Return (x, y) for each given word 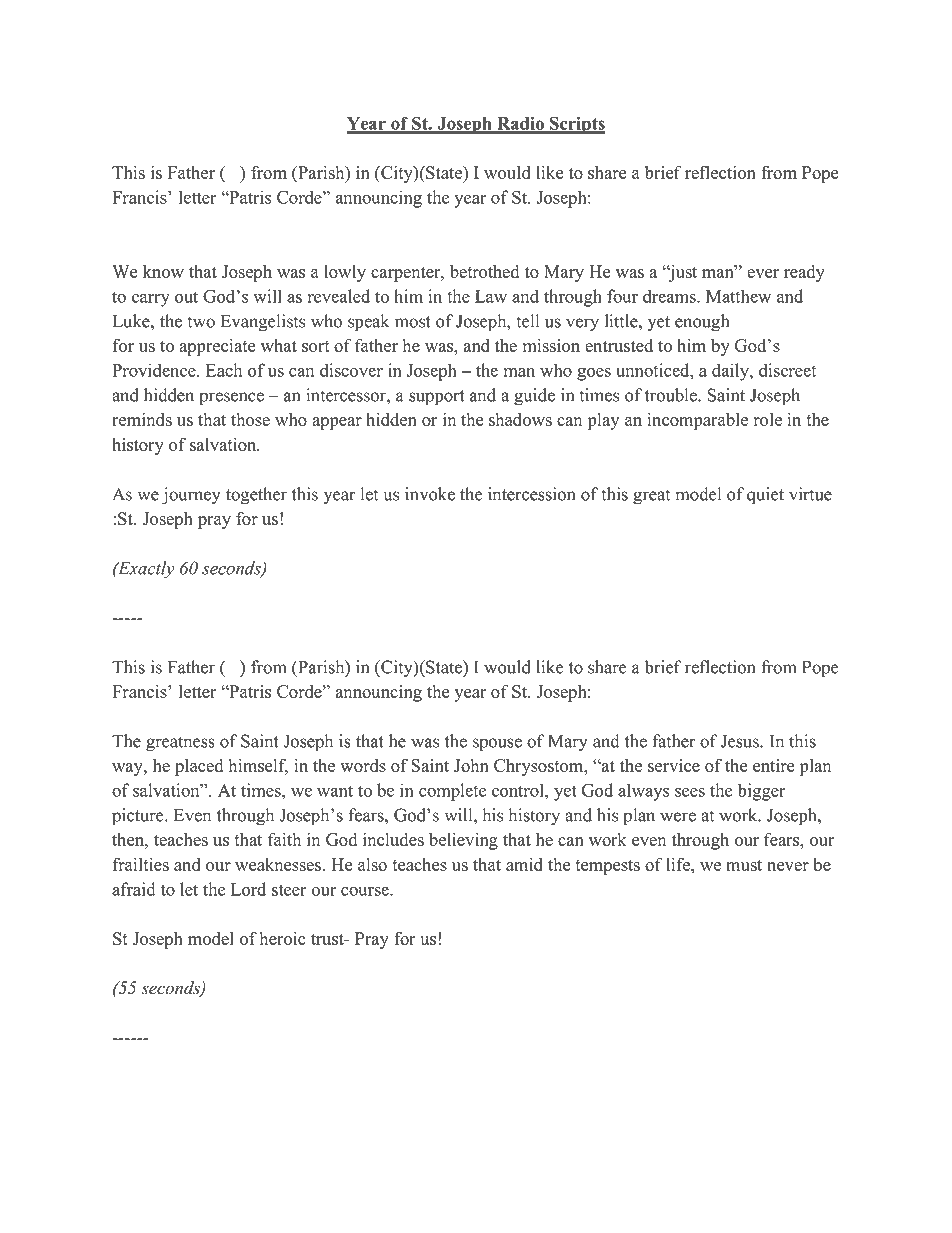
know (163, 271)
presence (231, 399)
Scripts (577, 125)
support (437, 398)
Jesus (741, 741)
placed (199, 767)
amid (524, 864)
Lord (248, 889)
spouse (497, 745)
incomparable (697, 421)
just (682, 273)
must (744, 865)
